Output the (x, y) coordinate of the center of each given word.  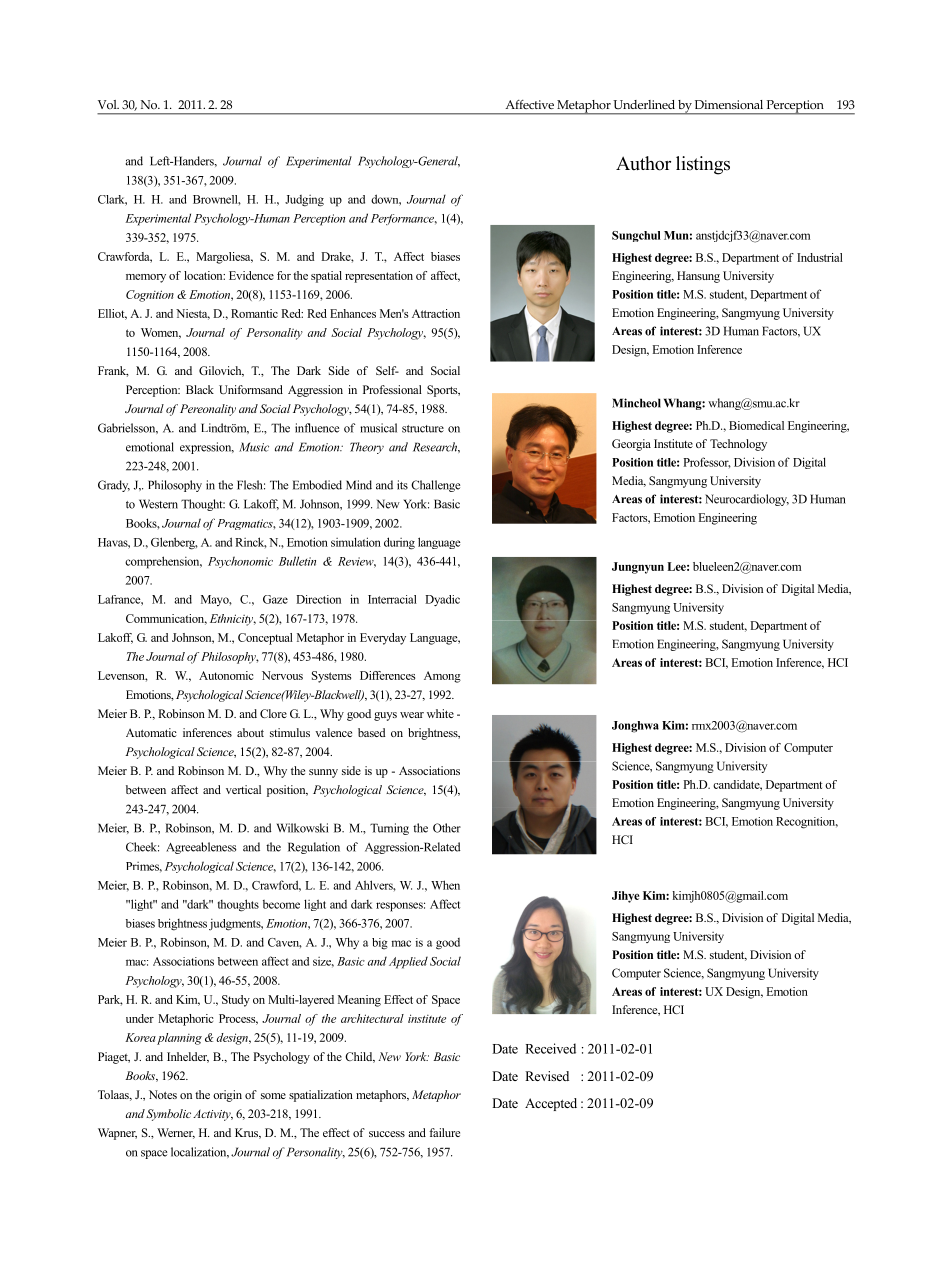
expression (207, 448)
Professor (707, 462)
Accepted (551, 1104)
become (281, 904)
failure (444, 1132)
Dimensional (729, 105)
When (445, 885)
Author (643, 163)
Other (447, 828)
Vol (108, 105)
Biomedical (756, 425)
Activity (213, 1115)
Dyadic (442, 600)
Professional (392, 389)
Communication (166, 619)
